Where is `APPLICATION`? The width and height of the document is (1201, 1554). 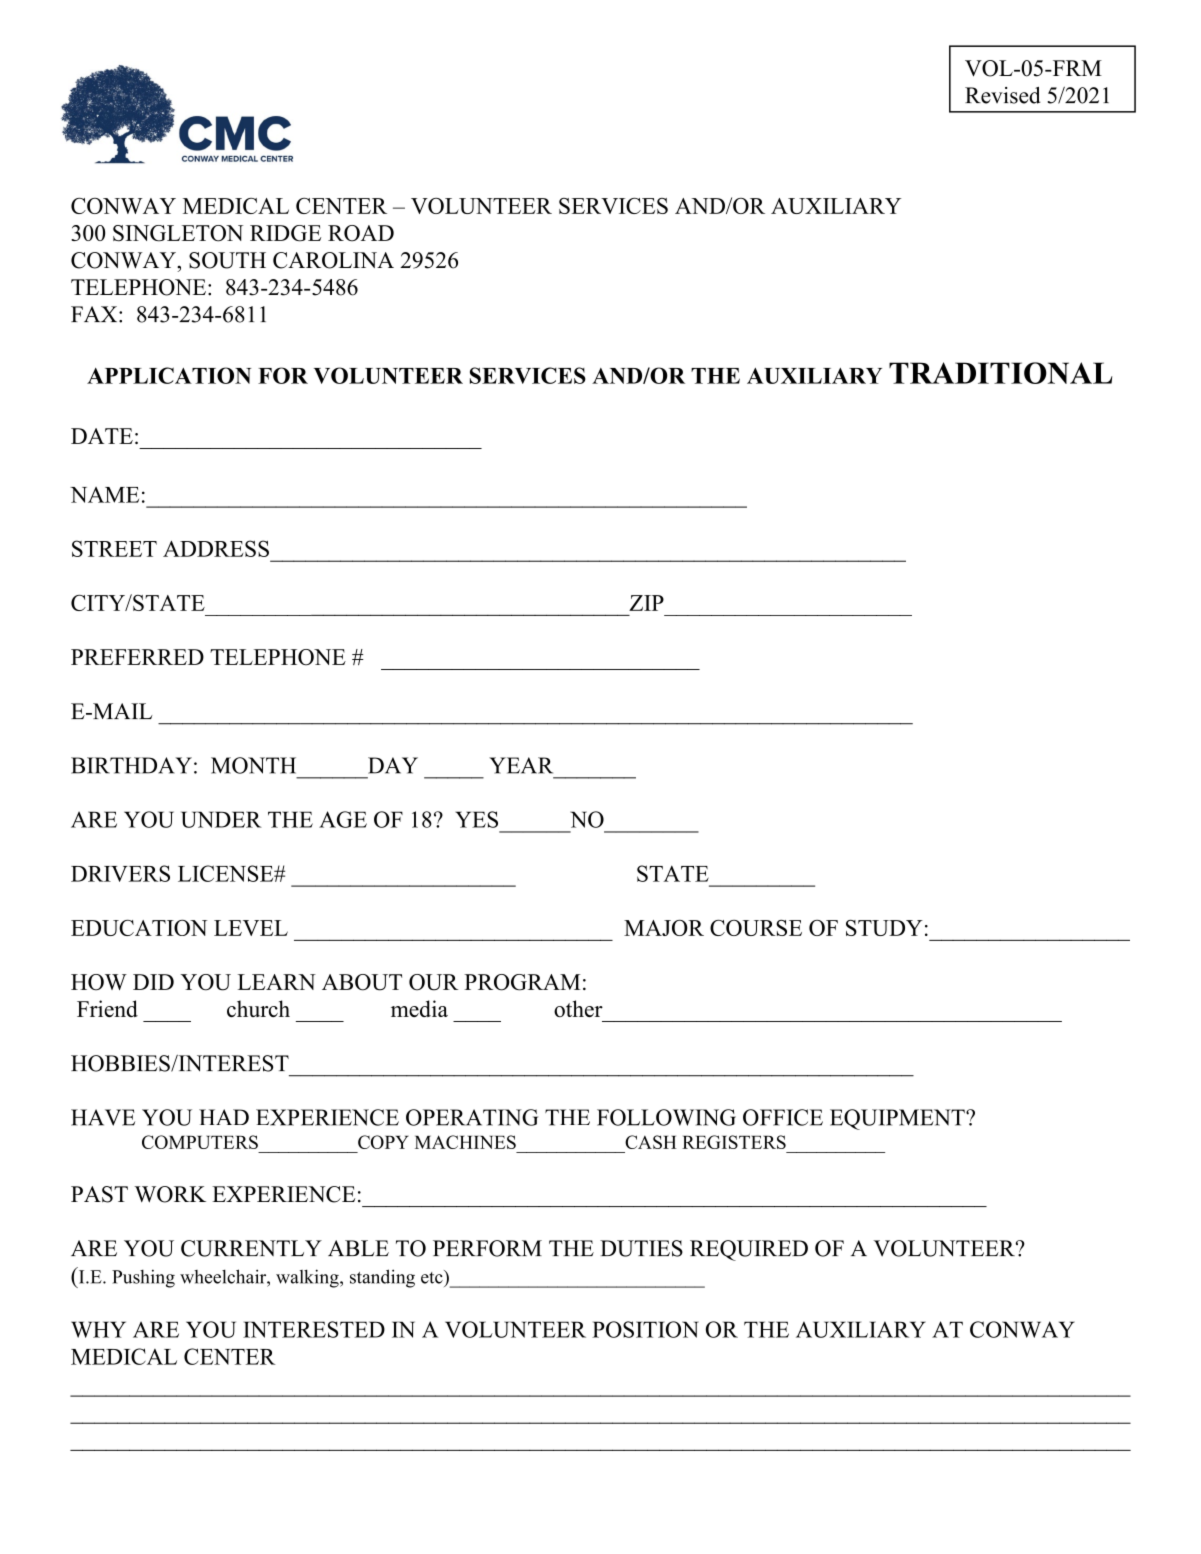
APPLICATION is located at coordinates (169, 375).
